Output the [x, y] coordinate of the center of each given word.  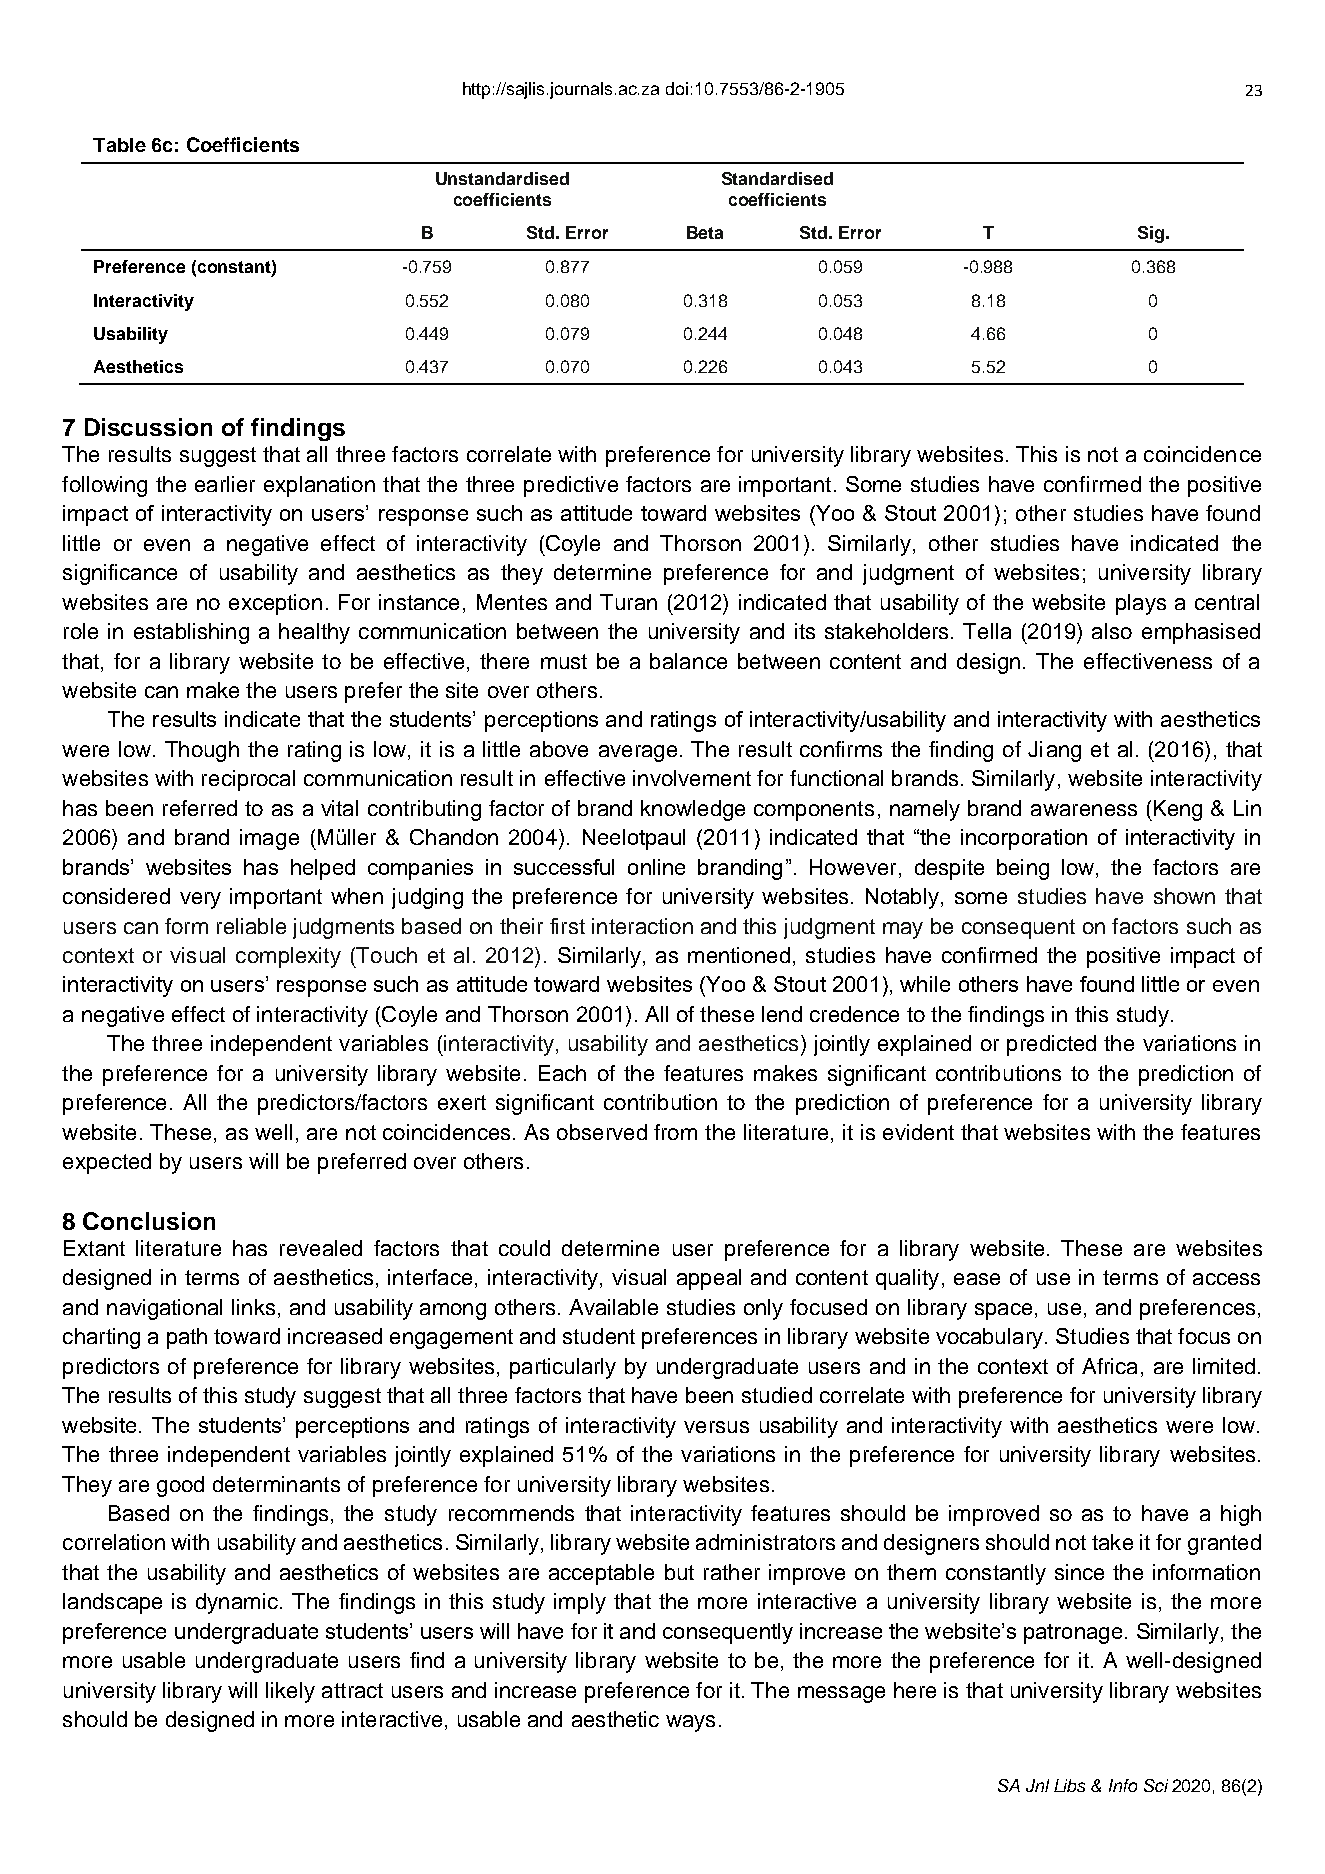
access [1226, 1279]
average [638, 753]
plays [1141, 604]
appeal [709, 1279]
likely [290, 1692]
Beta [705, 232]
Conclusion [149, 1221]
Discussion [148, 427]
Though [202, 751]
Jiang [1054, 751]
